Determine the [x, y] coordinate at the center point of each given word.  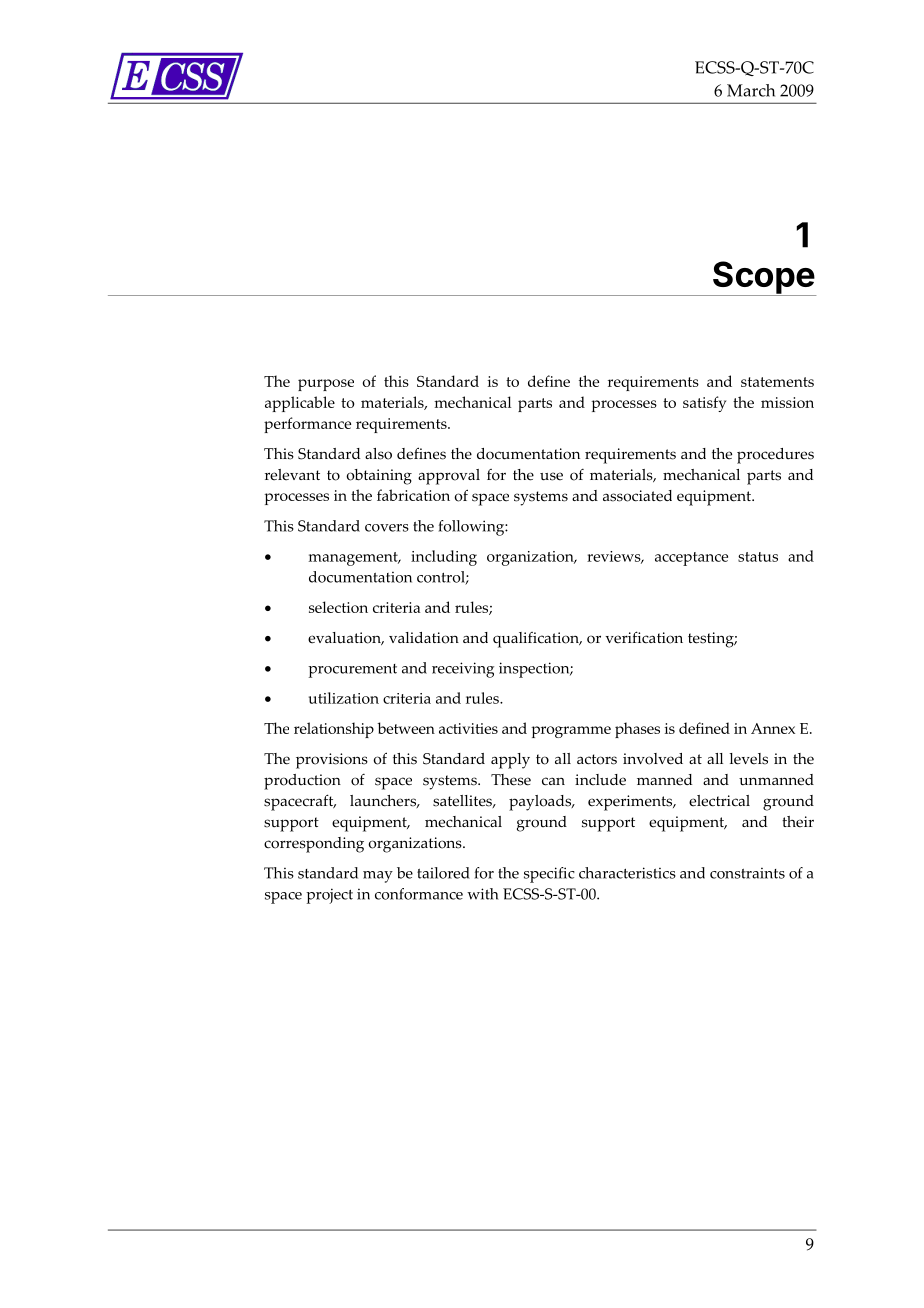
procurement [352, 671]
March [751, 90]
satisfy [704, 404]
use [551, 476]
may [378, 877]
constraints [747, 873]
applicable [300, 404]
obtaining [379, 477]
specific [549, 875]
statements [777, 382]
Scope [763, 278]
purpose [326, 385]
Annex [773, 728]
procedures [775, 456]
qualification [537, 640]
